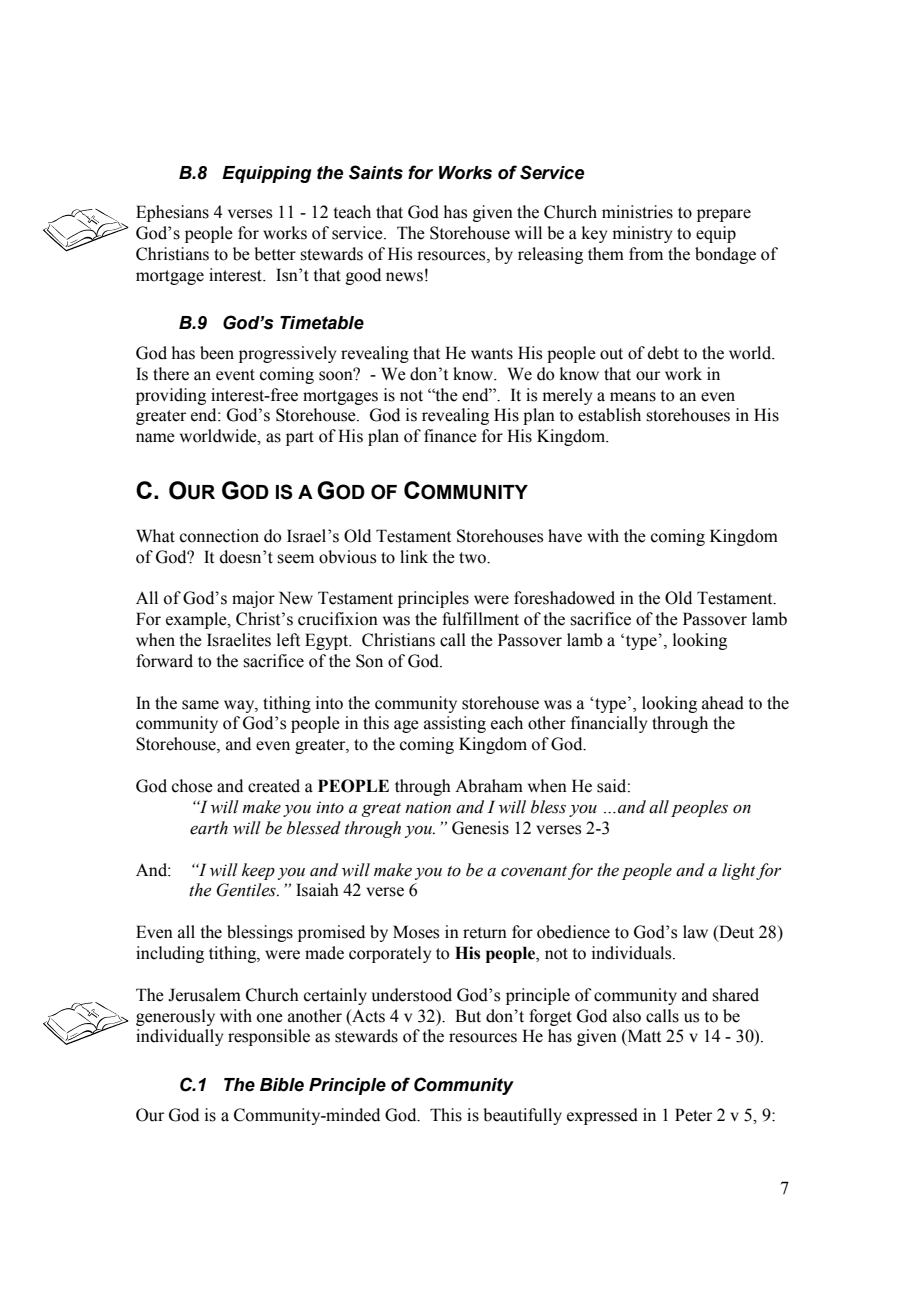  What do you see at coordinates (376, 172) in the screenshot?
I see `Saints` at bounding box center [376, 172].
